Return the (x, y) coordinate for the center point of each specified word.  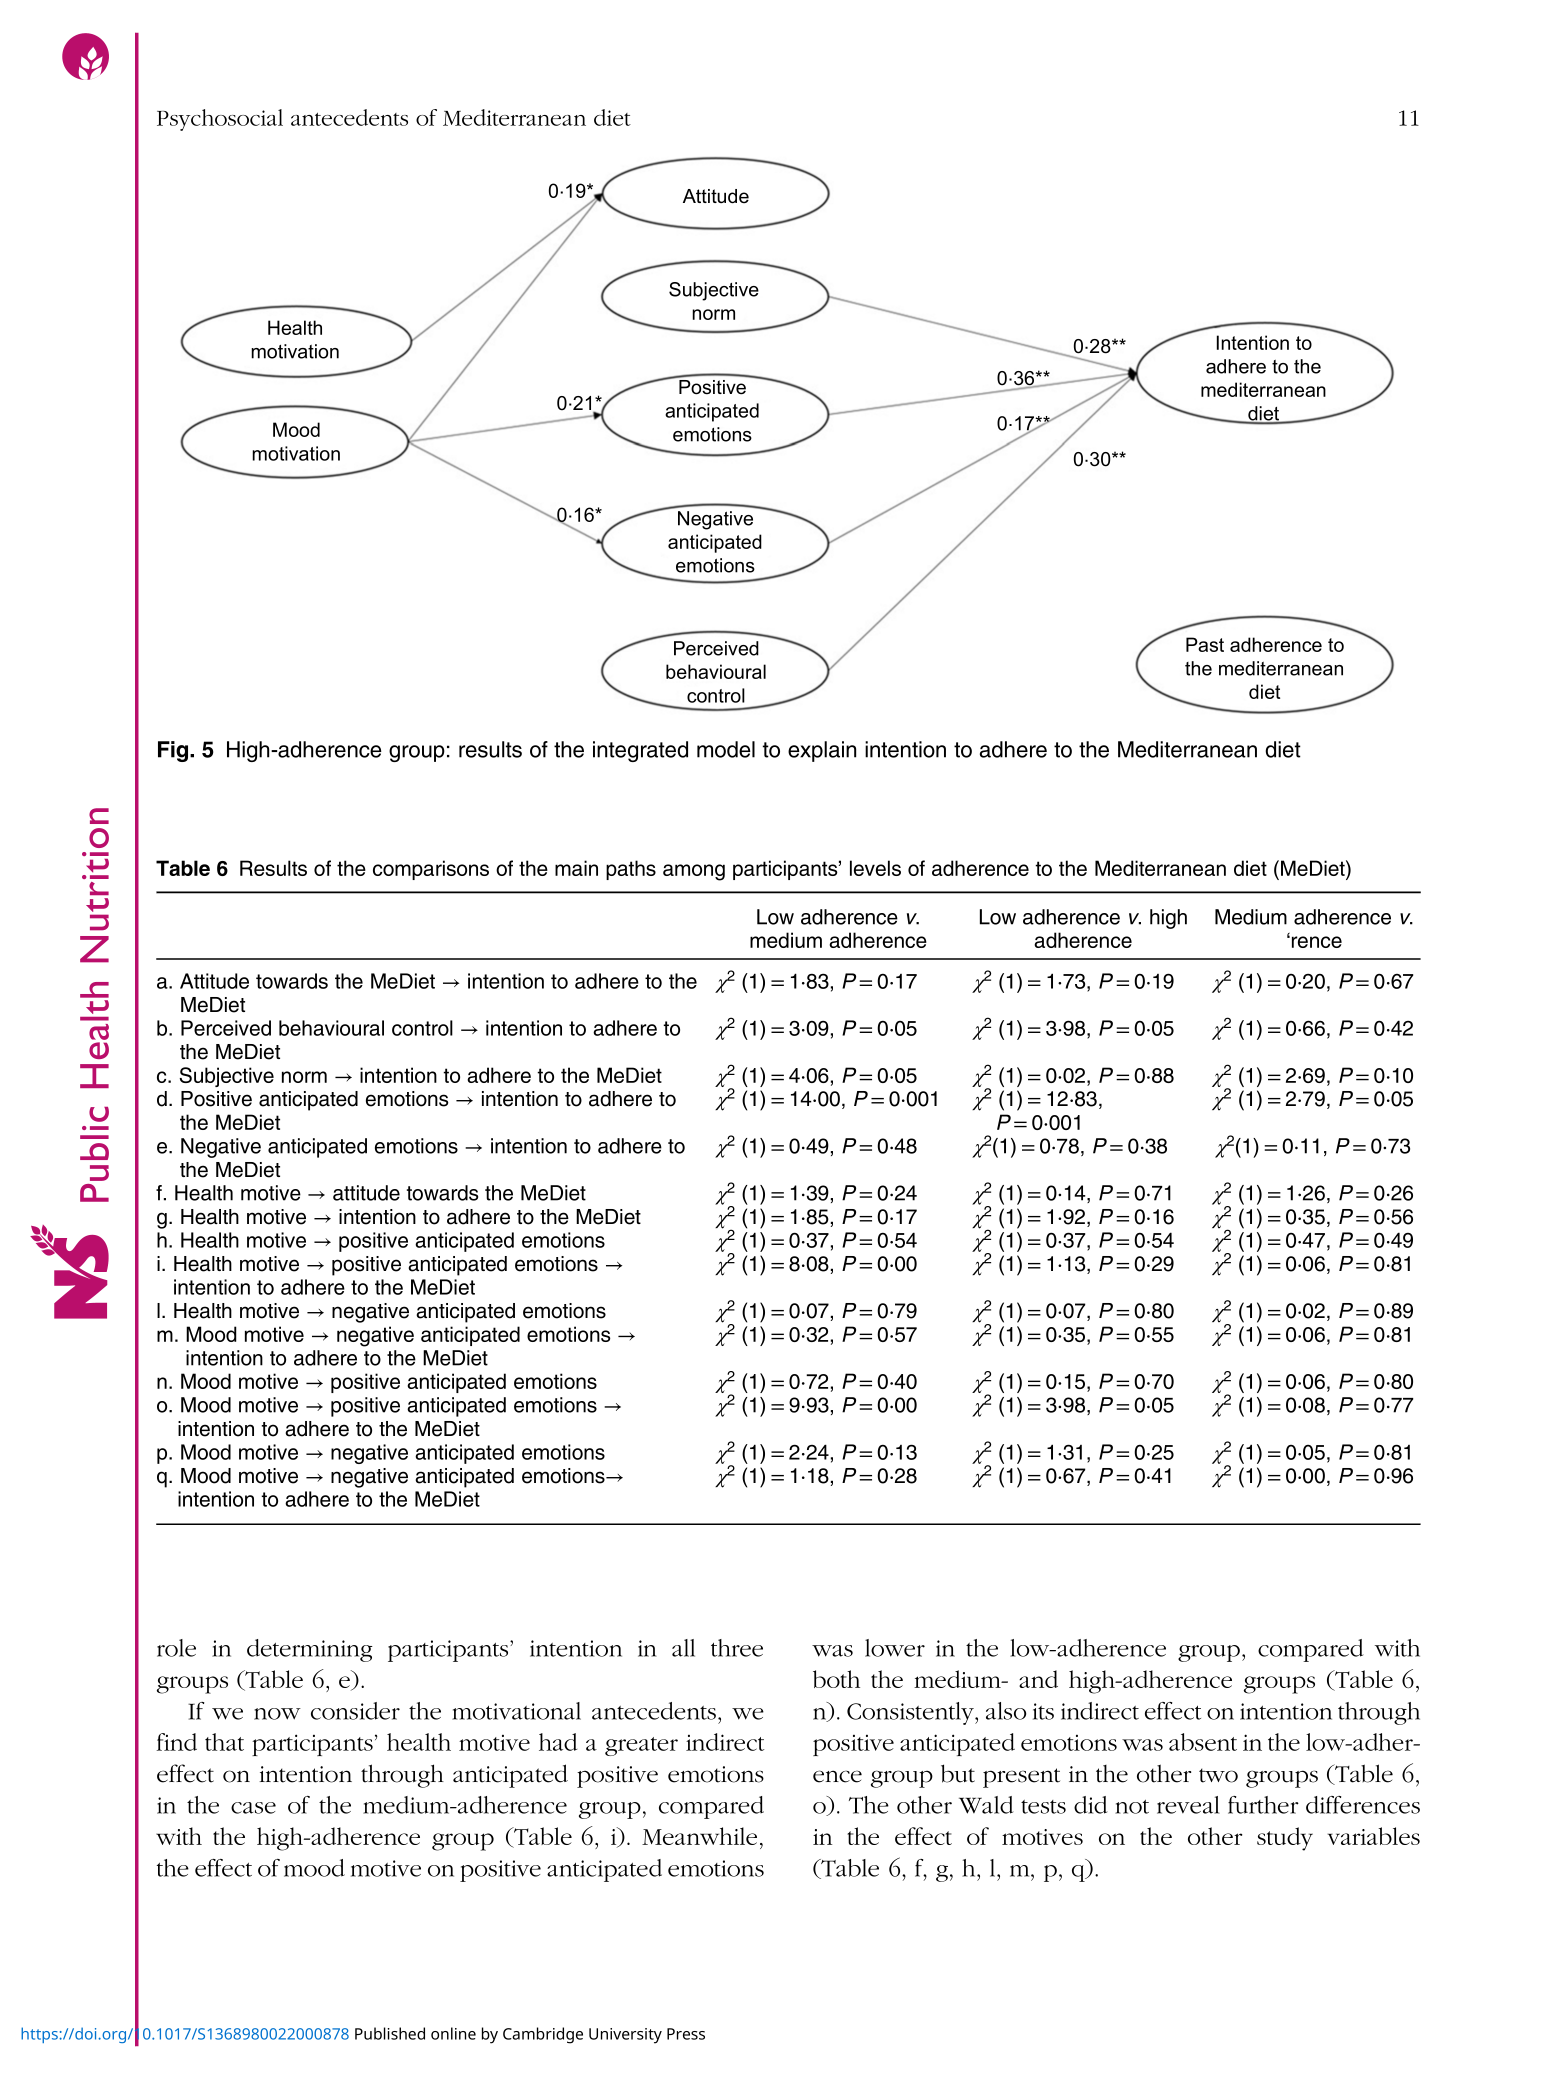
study (1285, 1839)
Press (686, 2034)
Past (1205, 644)
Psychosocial (220, 120)
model (726, 749)
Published (390, 2033)
